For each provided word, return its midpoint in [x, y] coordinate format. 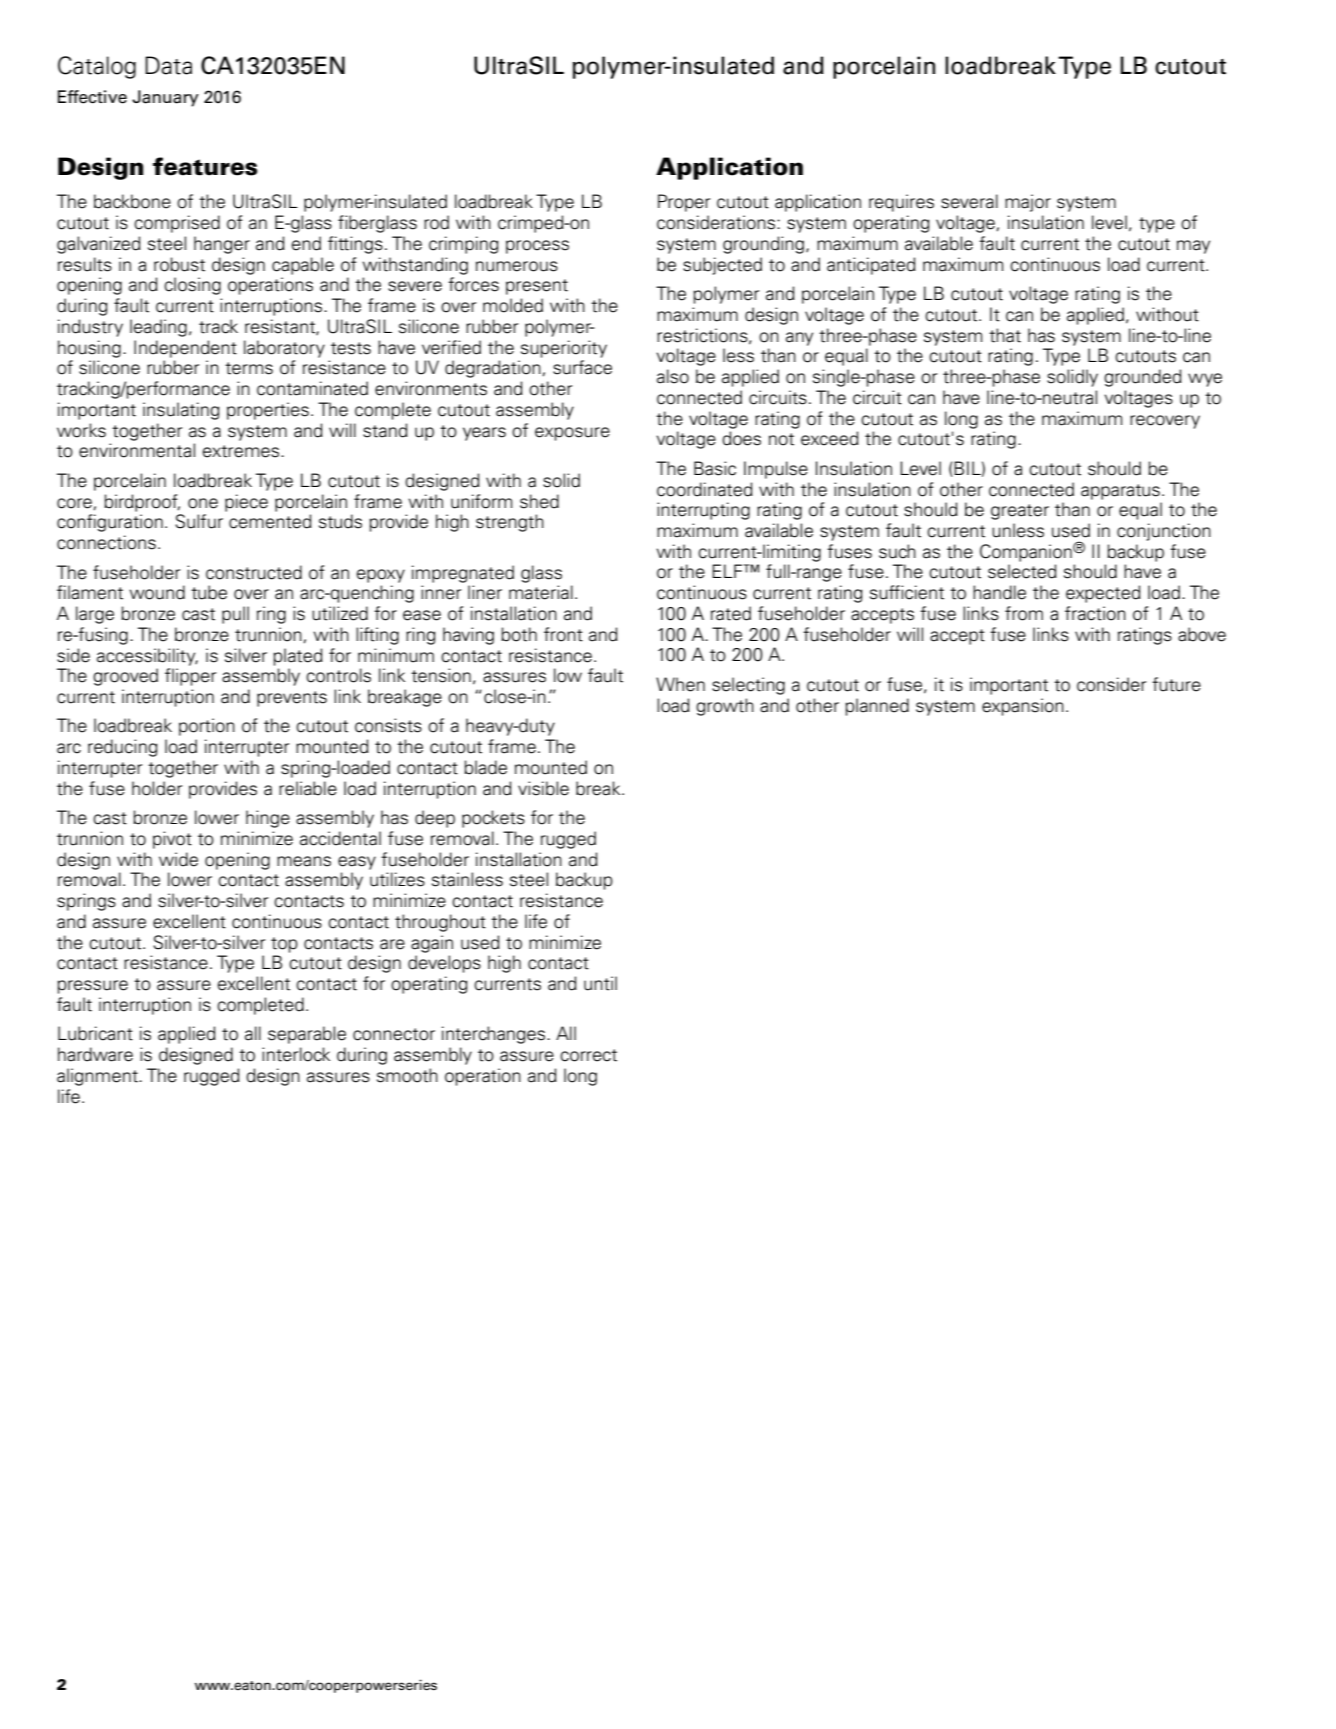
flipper [190, 677]
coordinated [705, 489]
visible [543, 788]
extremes [242, 451]
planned [877, 707]
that [1005, 335]
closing [192, 286]
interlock [296, 1054]
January [165, 98]
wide [178, 859]
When [680, 684]
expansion [1023, 707]
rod [436, 222]
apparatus [1120, 492]
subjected [722, 266]
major [1028, 203]
